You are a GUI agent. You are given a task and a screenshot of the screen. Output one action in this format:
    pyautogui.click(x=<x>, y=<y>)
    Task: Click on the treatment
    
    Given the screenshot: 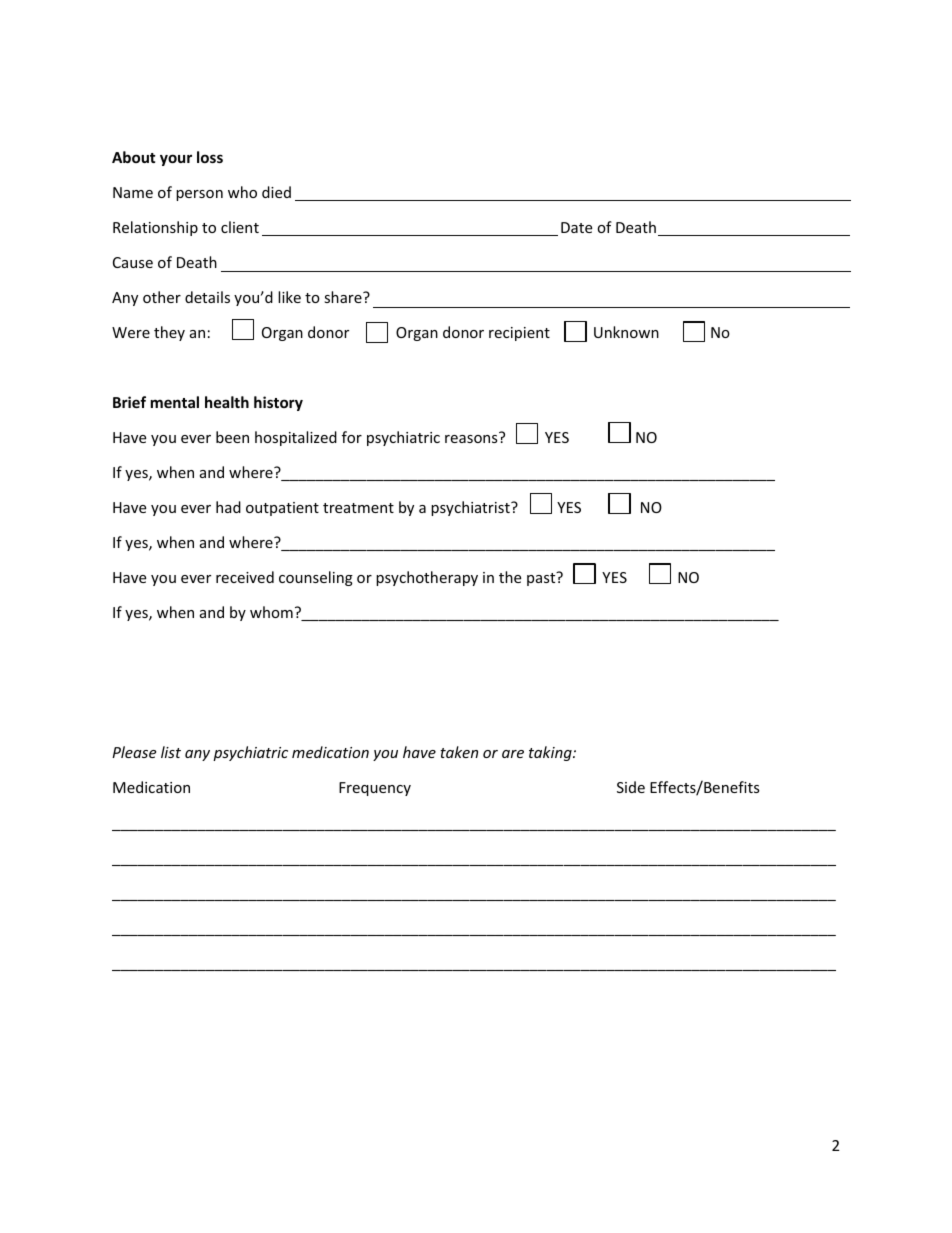 What is the action you would take?
    pyautogui.click(x=358, y=508)
